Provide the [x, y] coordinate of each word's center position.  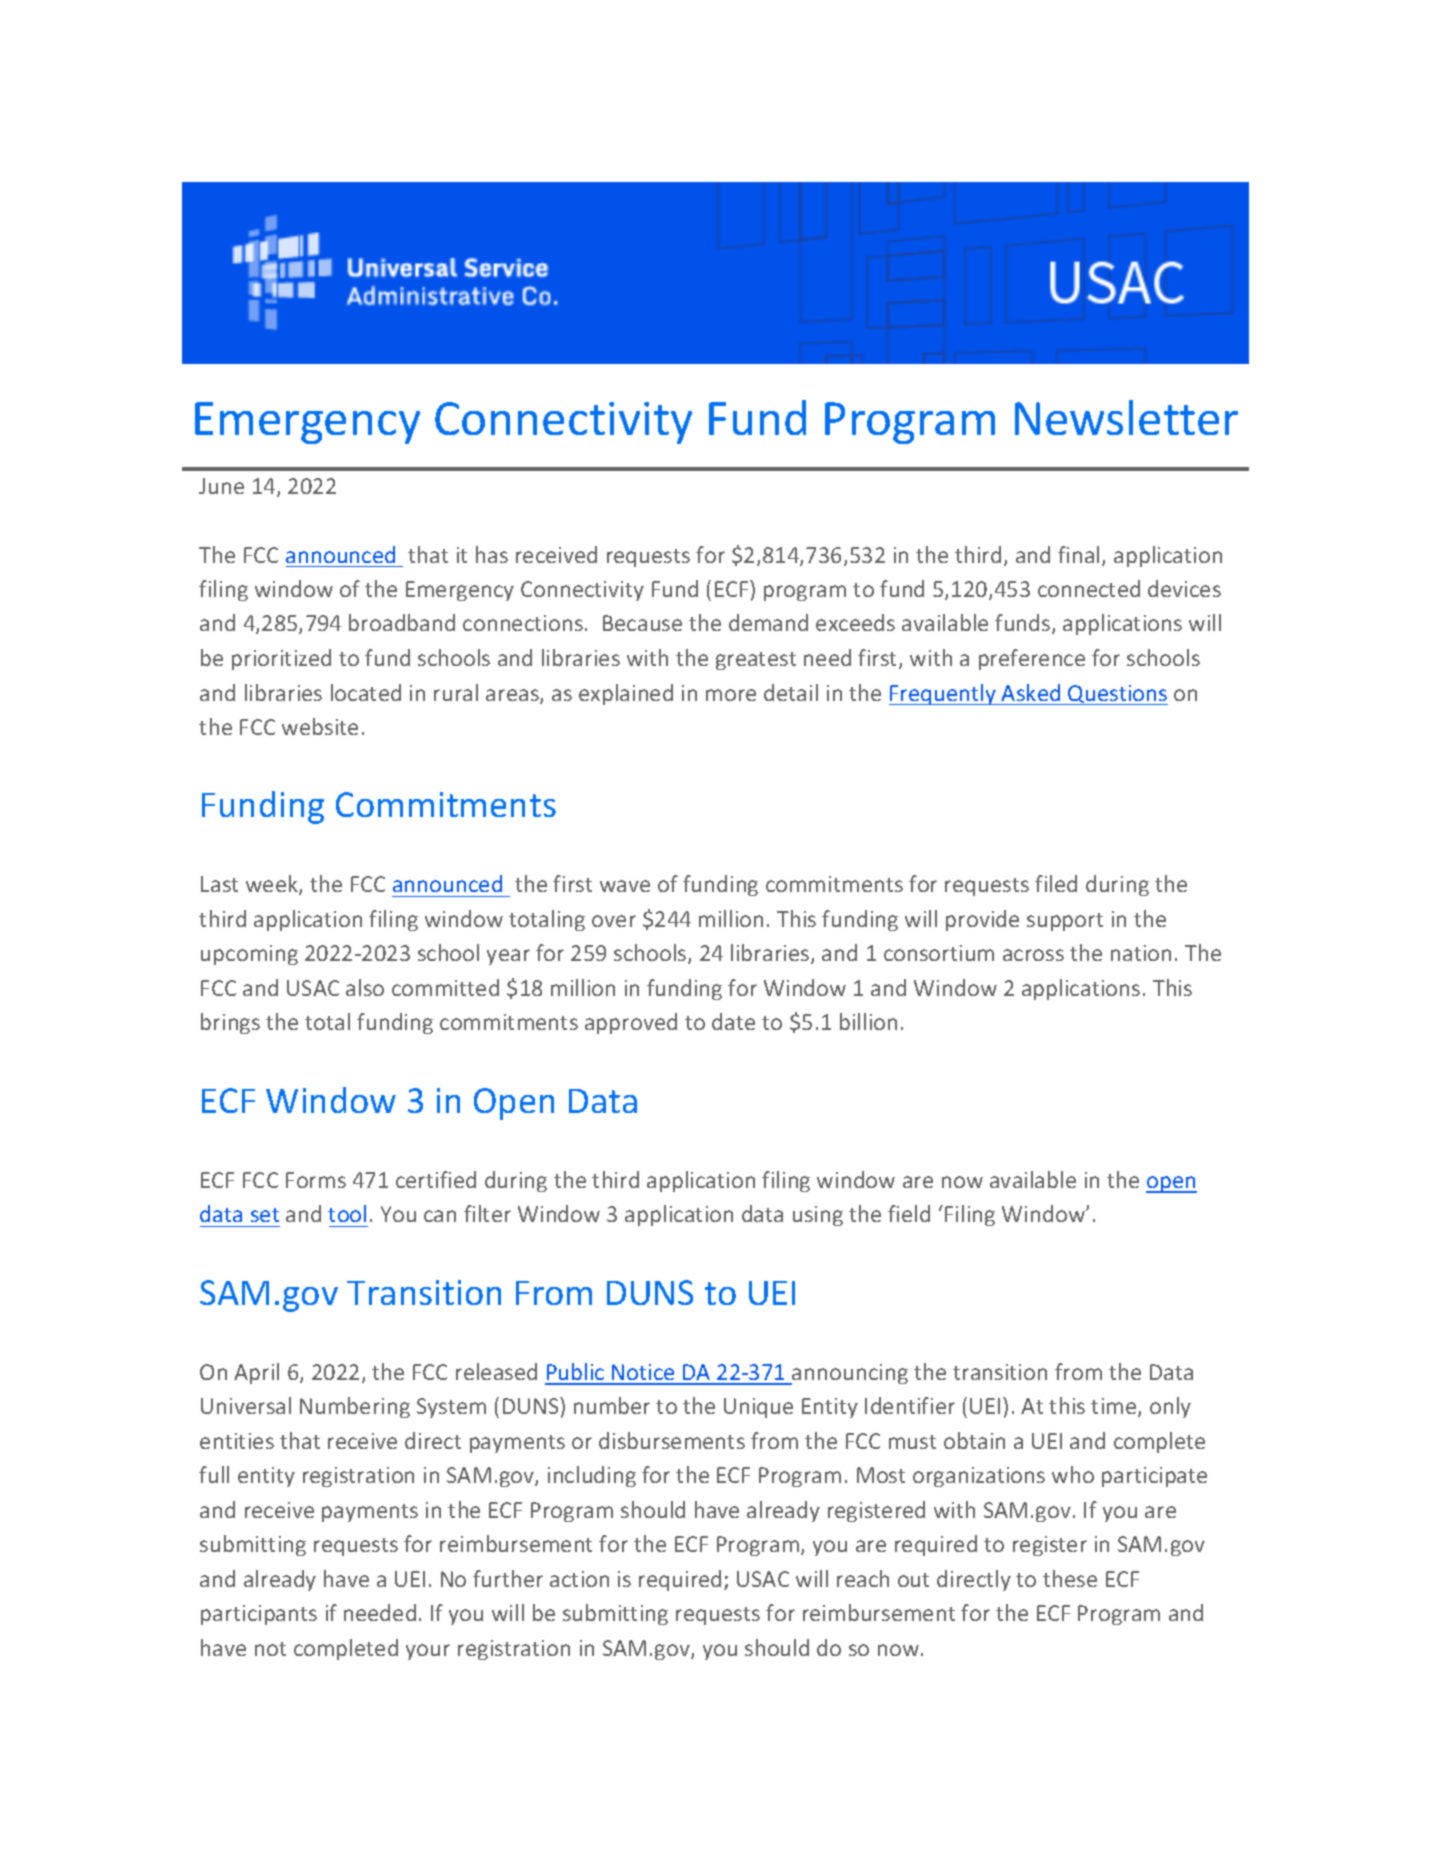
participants [259, 1615]
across [1033, 955]
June [221, 486]
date [733, 1021]
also [365, 987]
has [492, 554]
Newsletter [1126, 417]
